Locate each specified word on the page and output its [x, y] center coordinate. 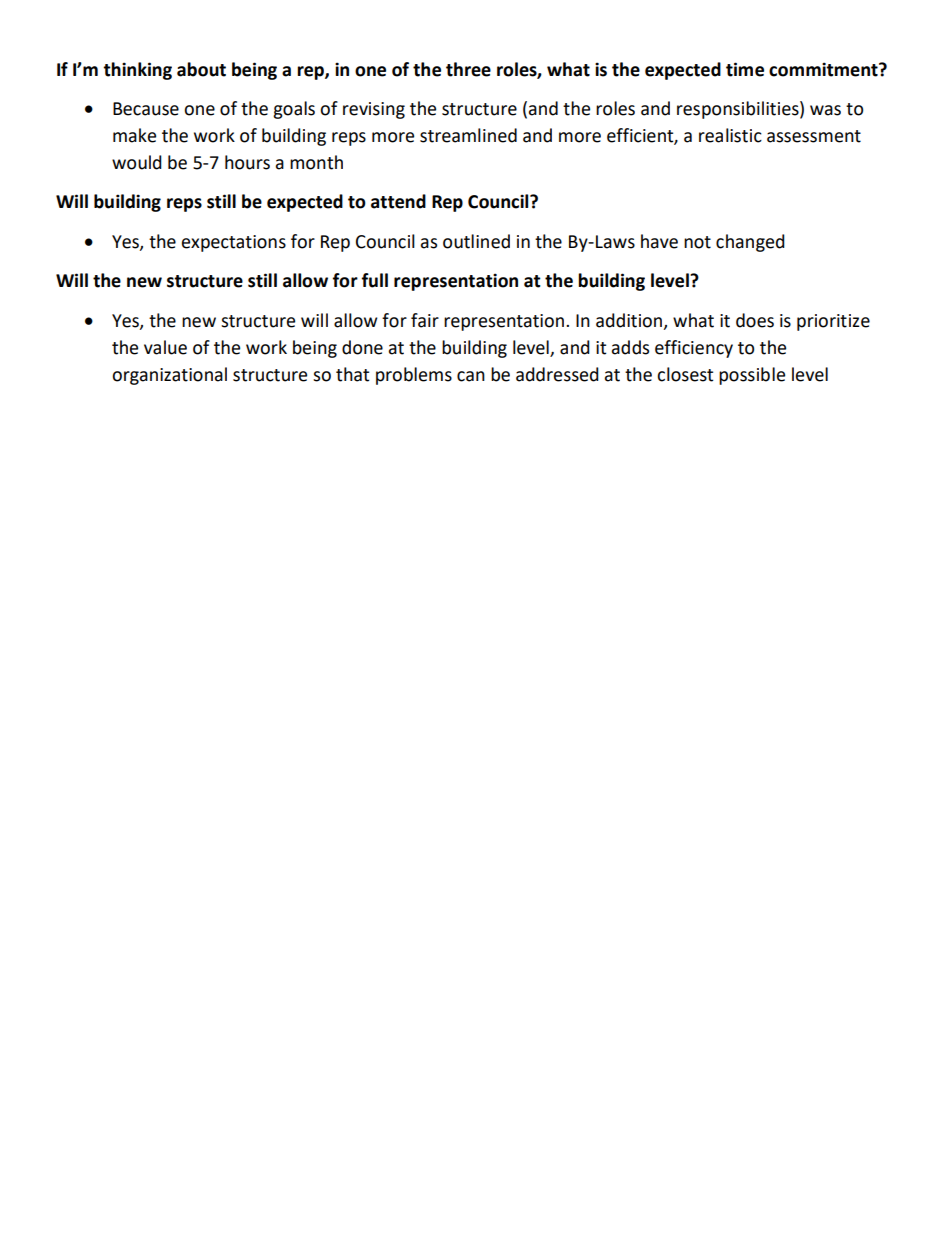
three [468, 69]
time [745, 69]
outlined [476, 241]
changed [750, 243]
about [201, 69]
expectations [234, 243]
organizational [169, 376]
